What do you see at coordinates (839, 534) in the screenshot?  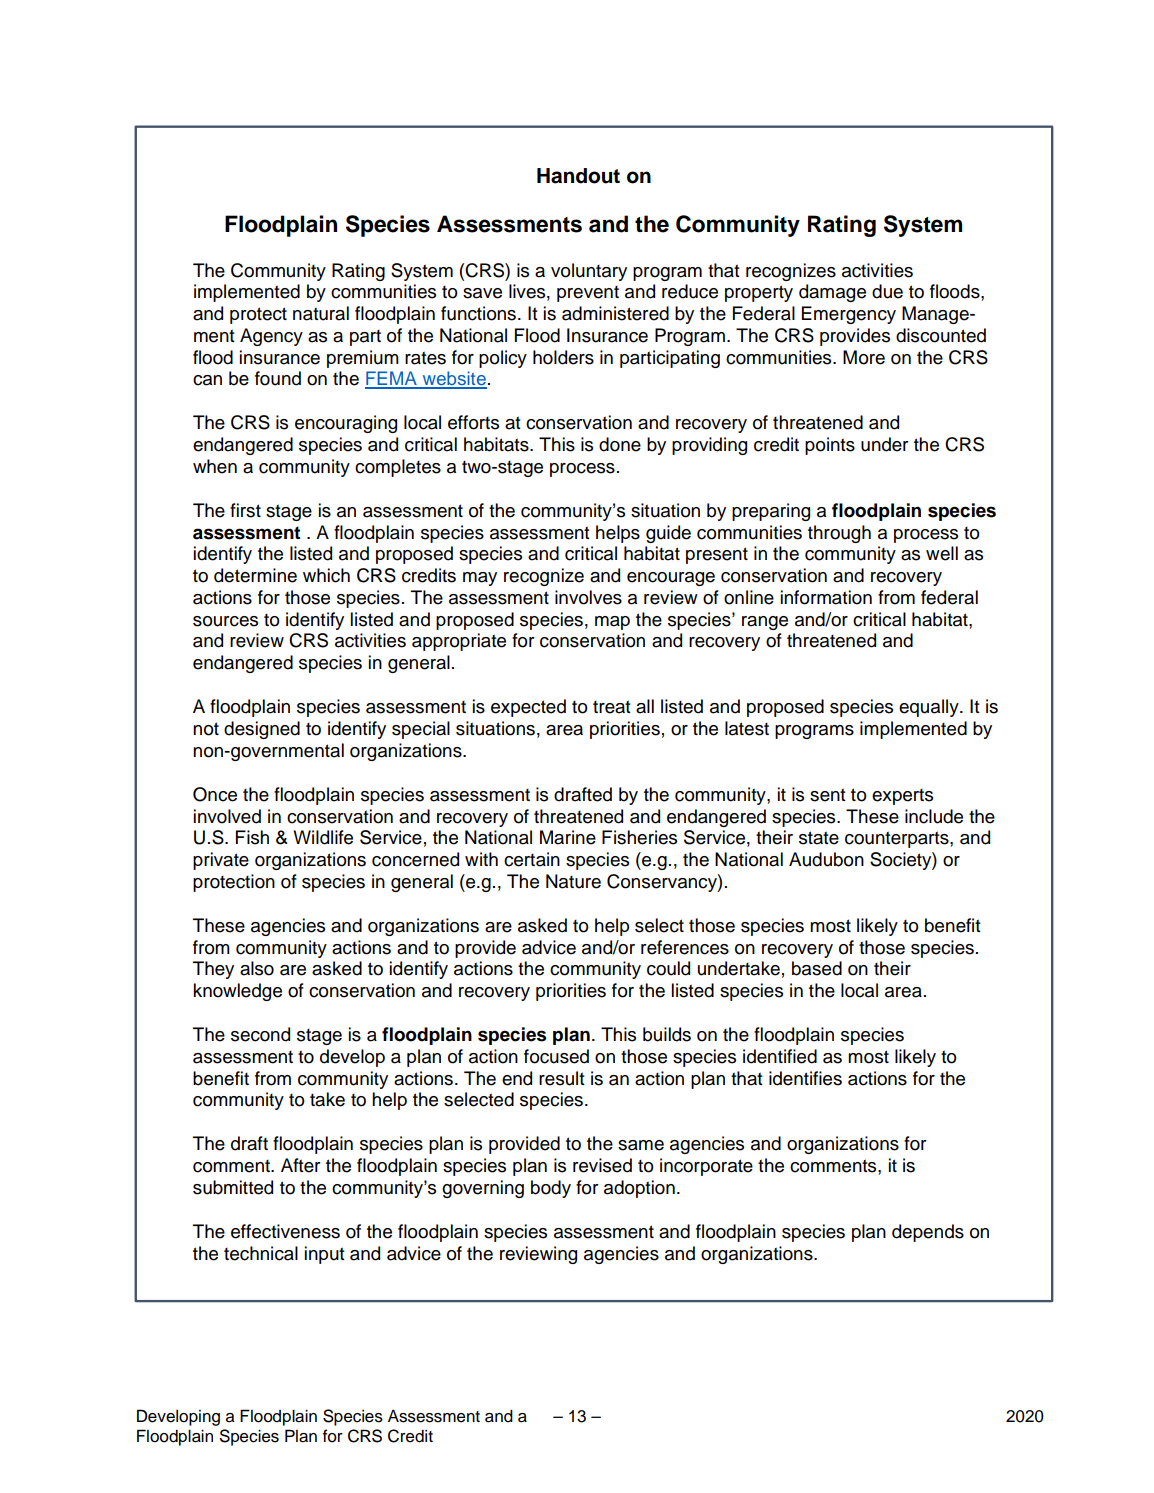 I see `through` at bounding box center [839, 534].
